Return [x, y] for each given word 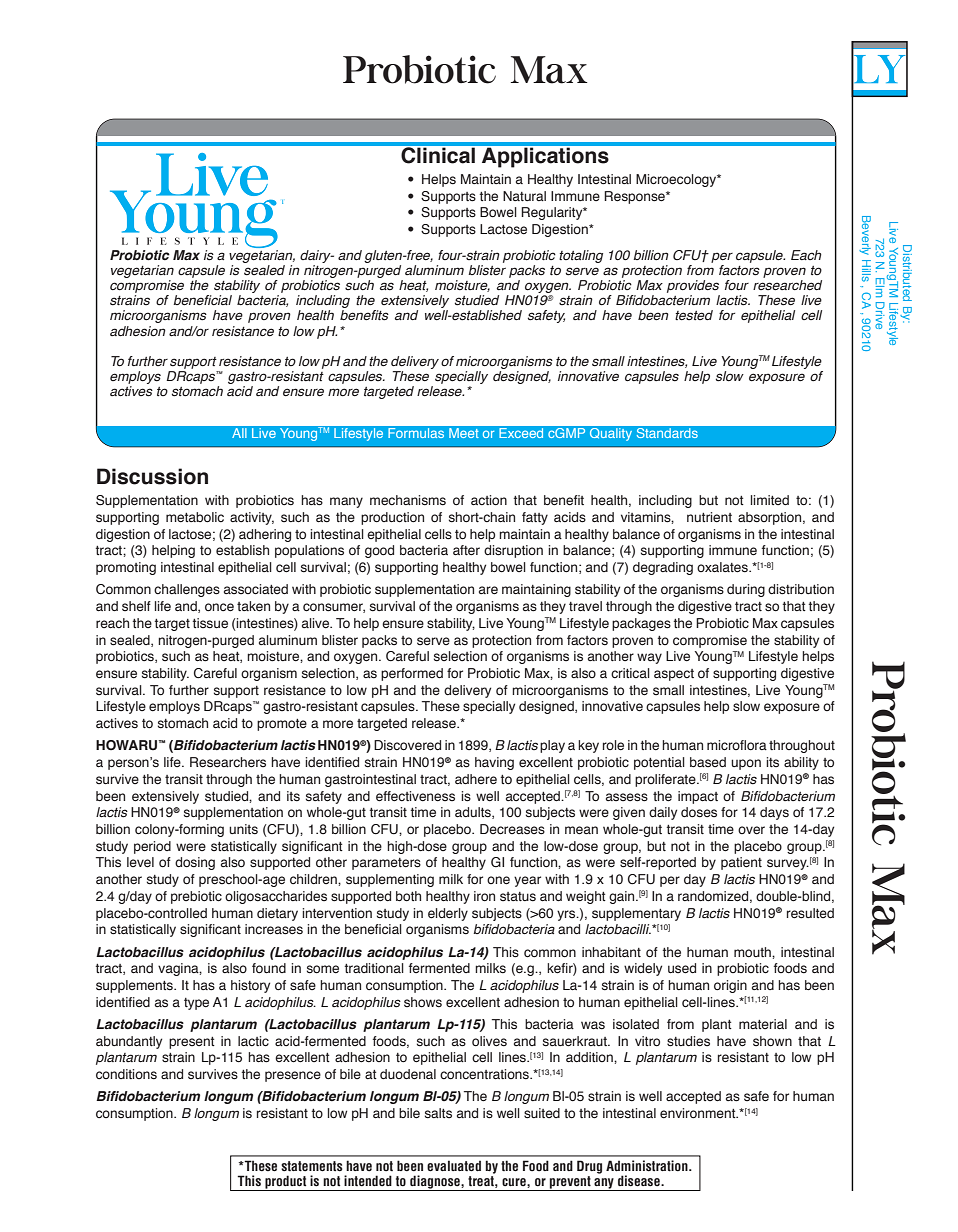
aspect [674, 675]
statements [312, 1166]
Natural [524, 196]
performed [412, 674]
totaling [581, 256]
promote [282, 725]
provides [693, 286]
